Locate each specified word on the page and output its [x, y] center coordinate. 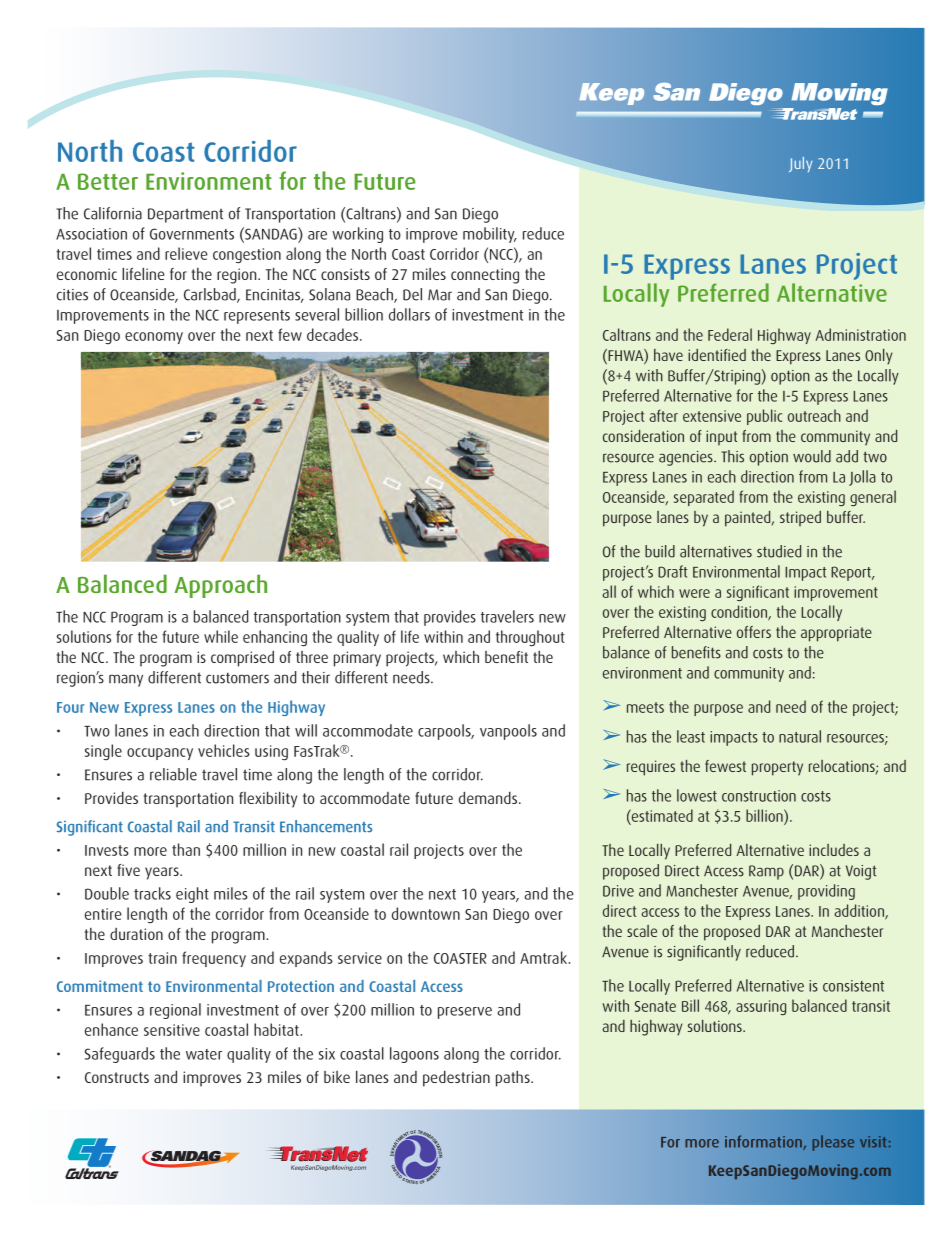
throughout [530, 638]
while [221, 636]
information [764, 1142]
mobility [490, 235]
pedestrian [456, 1079]
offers [754, 632]
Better [108, 181]
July [800, 164]
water [204, 1054]
